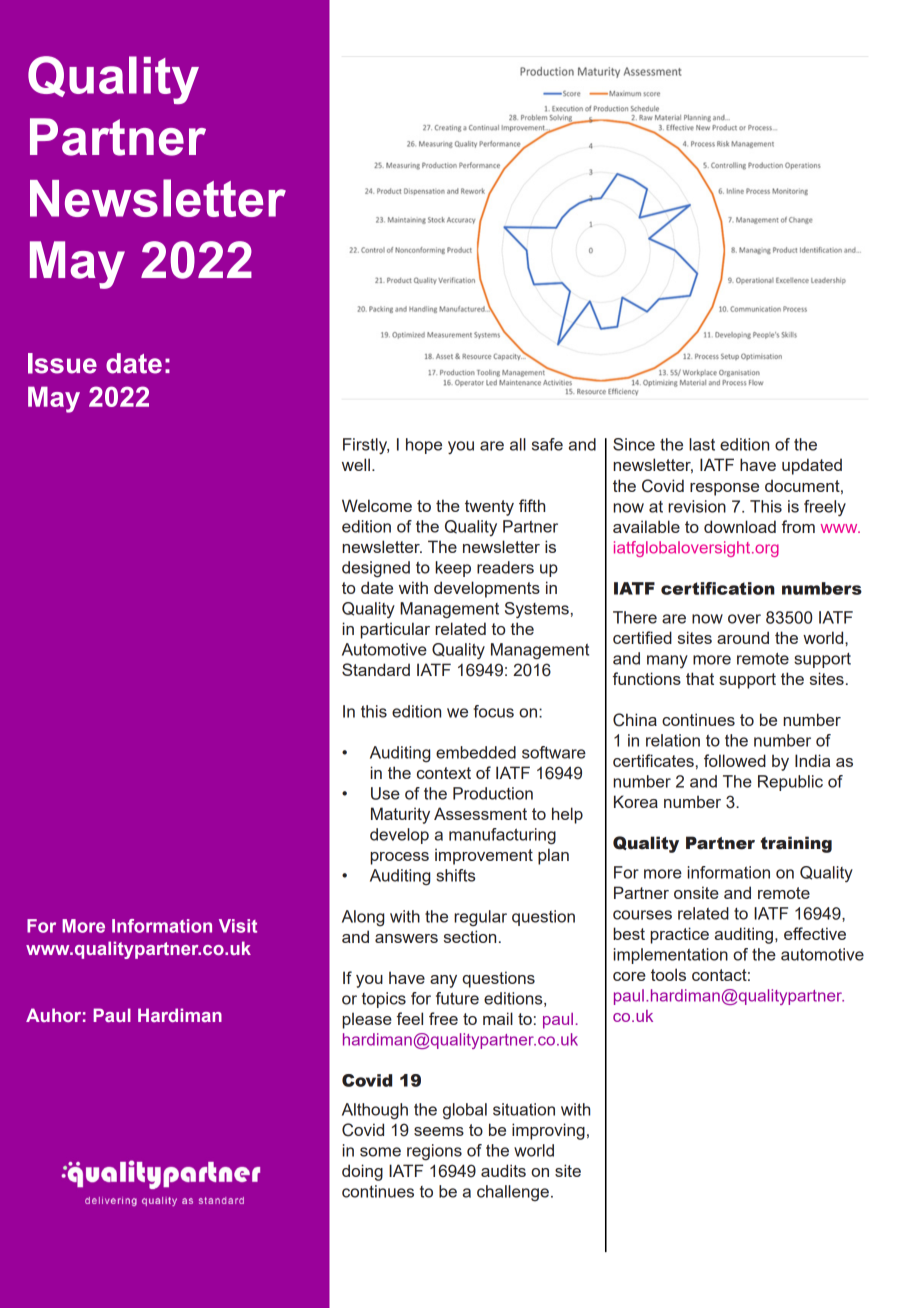  Describe the element at coordinates (362, 1172) in the document. I see `doing` at that location.
